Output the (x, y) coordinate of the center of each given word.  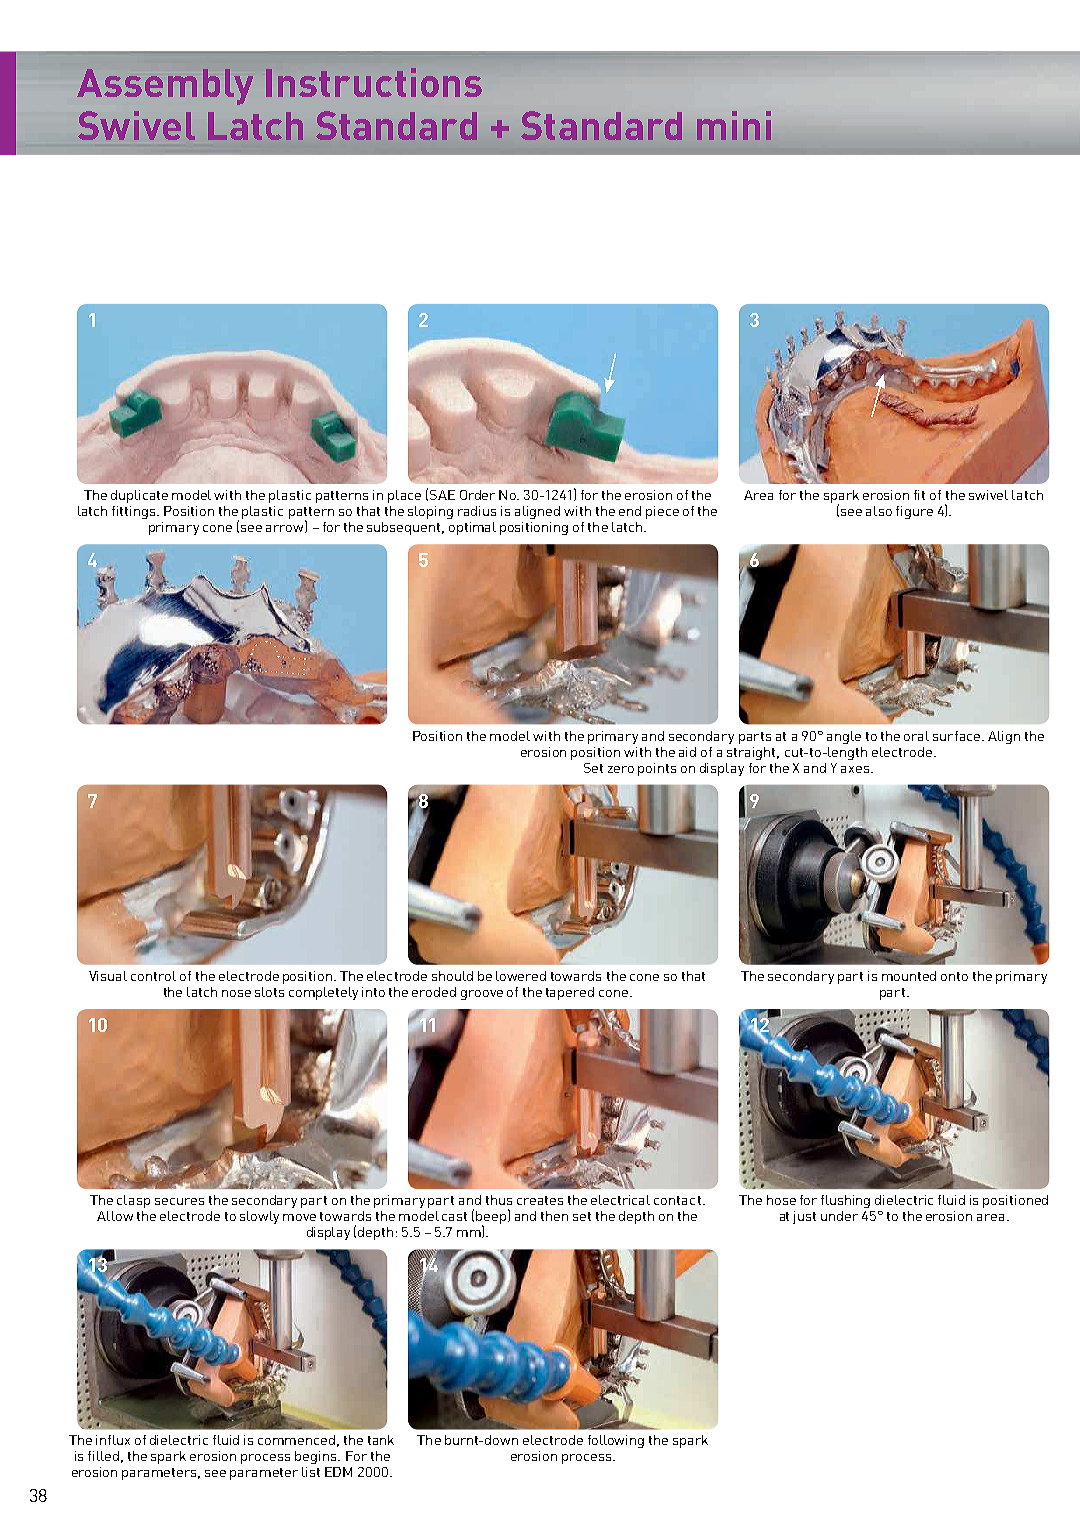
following (616, 1441)
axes (856, 769)
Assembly (165, 87)
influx (113, 1440)
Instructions (374, 82)
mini (734, 125)
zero (621, 769)
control (153, 976)
